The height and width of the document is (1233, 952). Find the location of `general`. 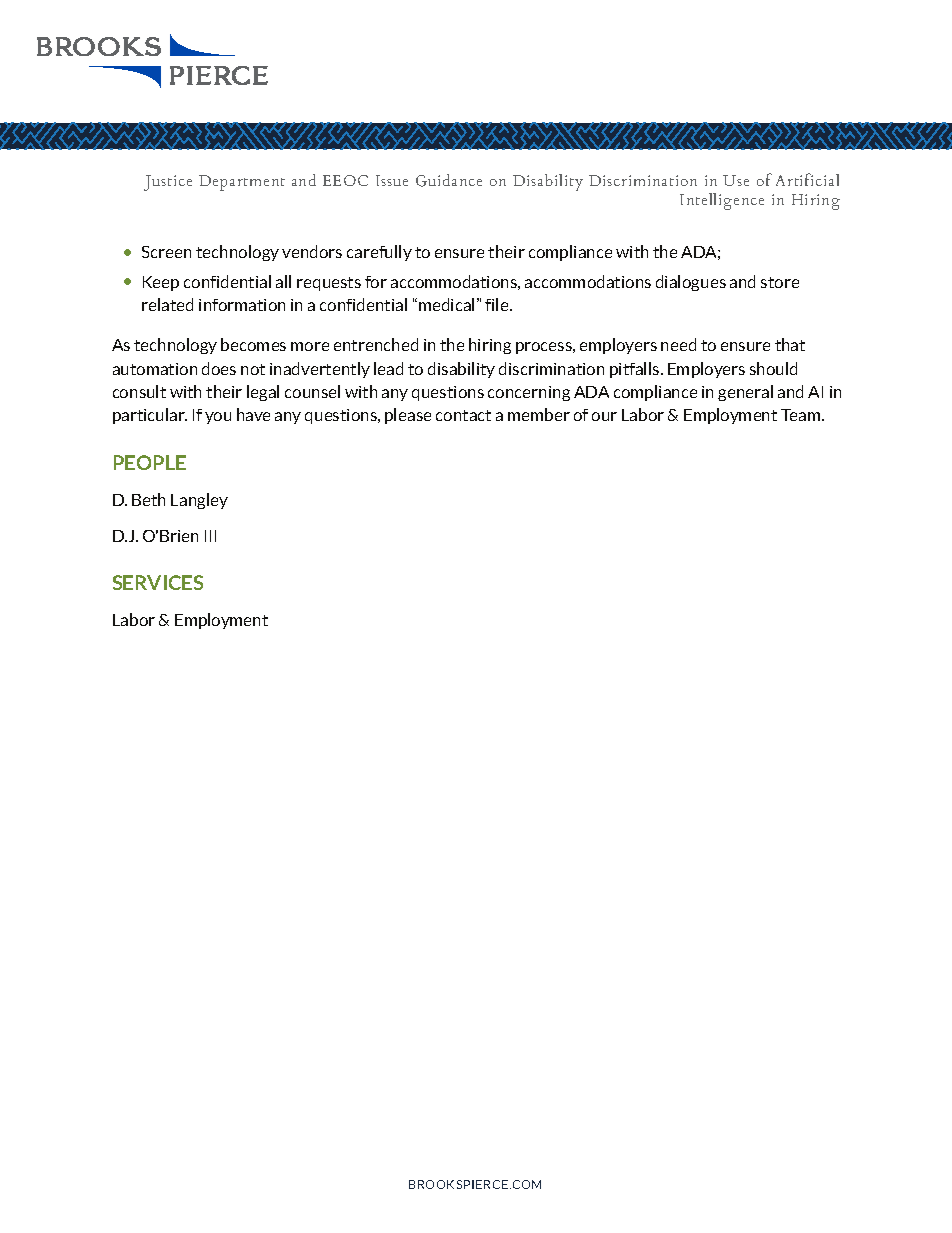

general is located at coordinates (745, 393).
